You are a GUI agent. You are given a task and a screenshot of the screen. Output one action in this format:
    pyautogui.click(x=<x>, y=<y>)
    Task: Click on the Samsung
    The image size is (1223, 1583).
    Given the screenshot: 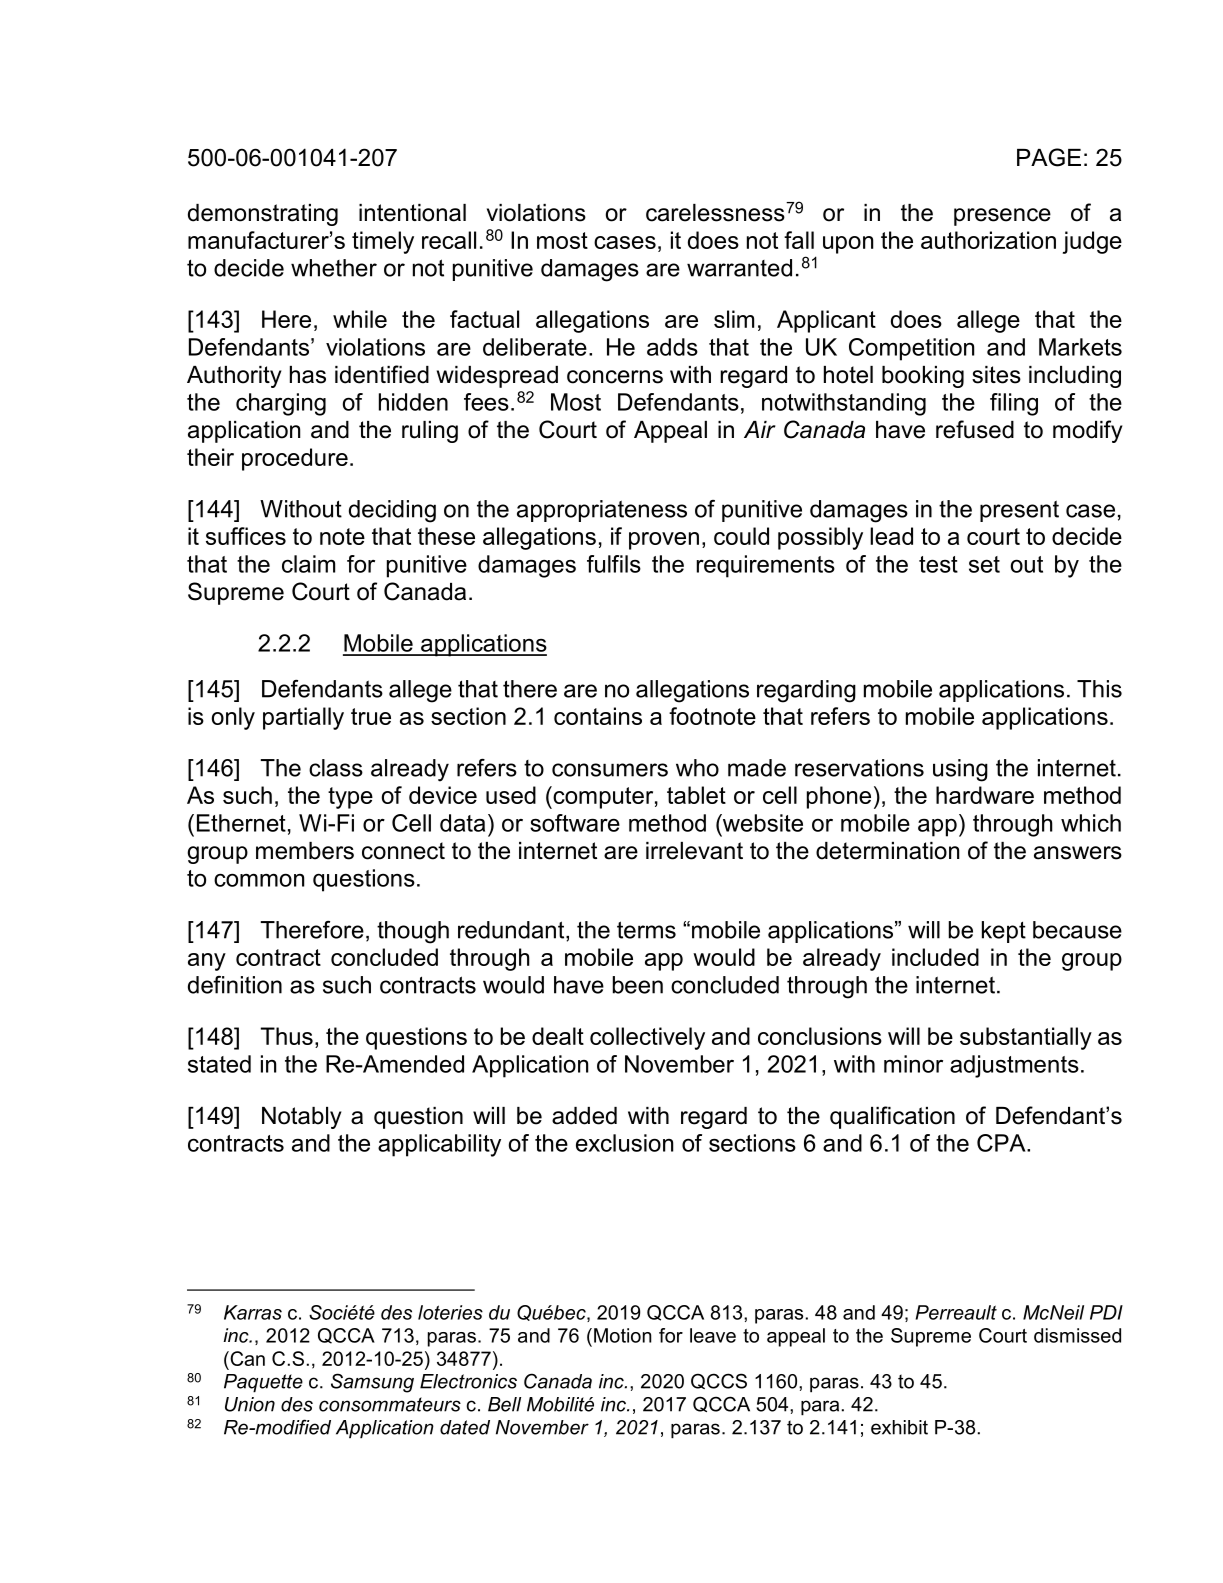 What is the action you would take?
    pyautogui.click(x=372, y=1383)
